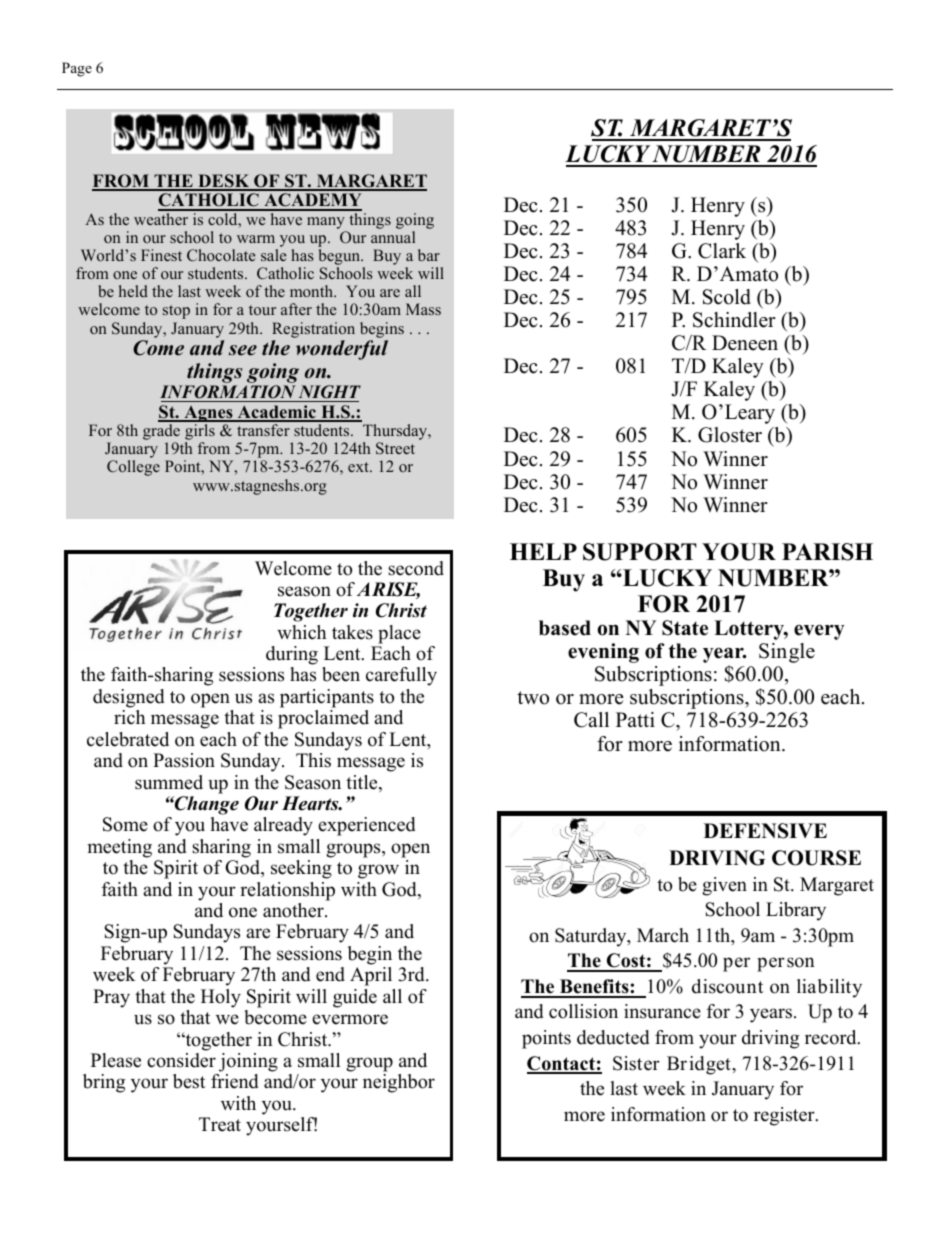 The image size is (952, 1233). Describe the element at coordinates (399, 1083) in the screenshot. I see `neighbor` at that location.
